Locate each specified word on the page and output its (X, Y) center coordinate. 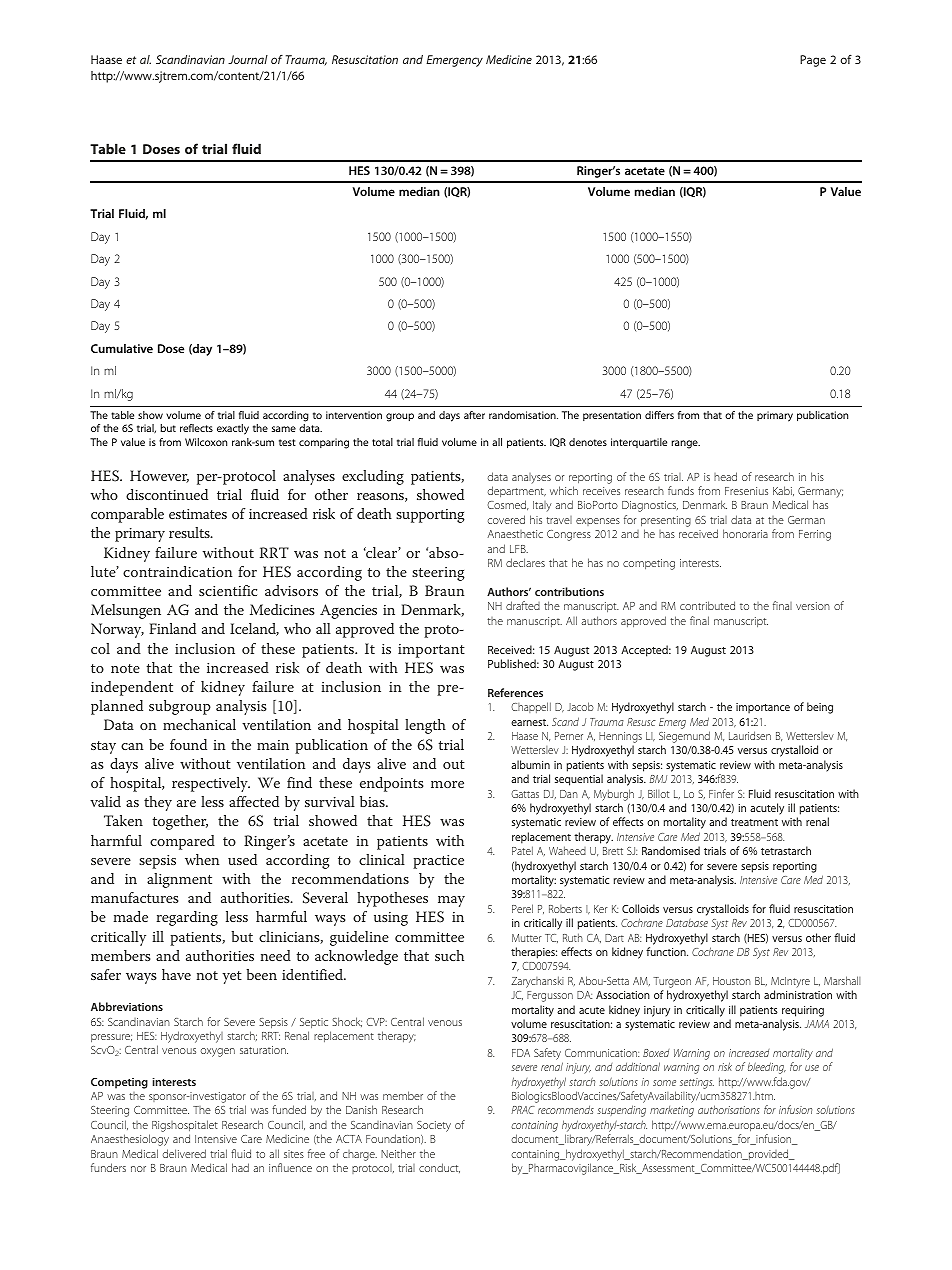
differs (659, 415)
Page (813, 61)
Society (434, 1126)
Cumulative (122, 348)
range (686, 444)
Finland (172, 628)
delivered (184, 1153)
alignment (179, 880)
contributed (707, 605)
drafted (523, 605)
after (474, 415)
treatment (754, 822)
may (451, 901)
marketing (672, 1111)
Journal (248, 59)
